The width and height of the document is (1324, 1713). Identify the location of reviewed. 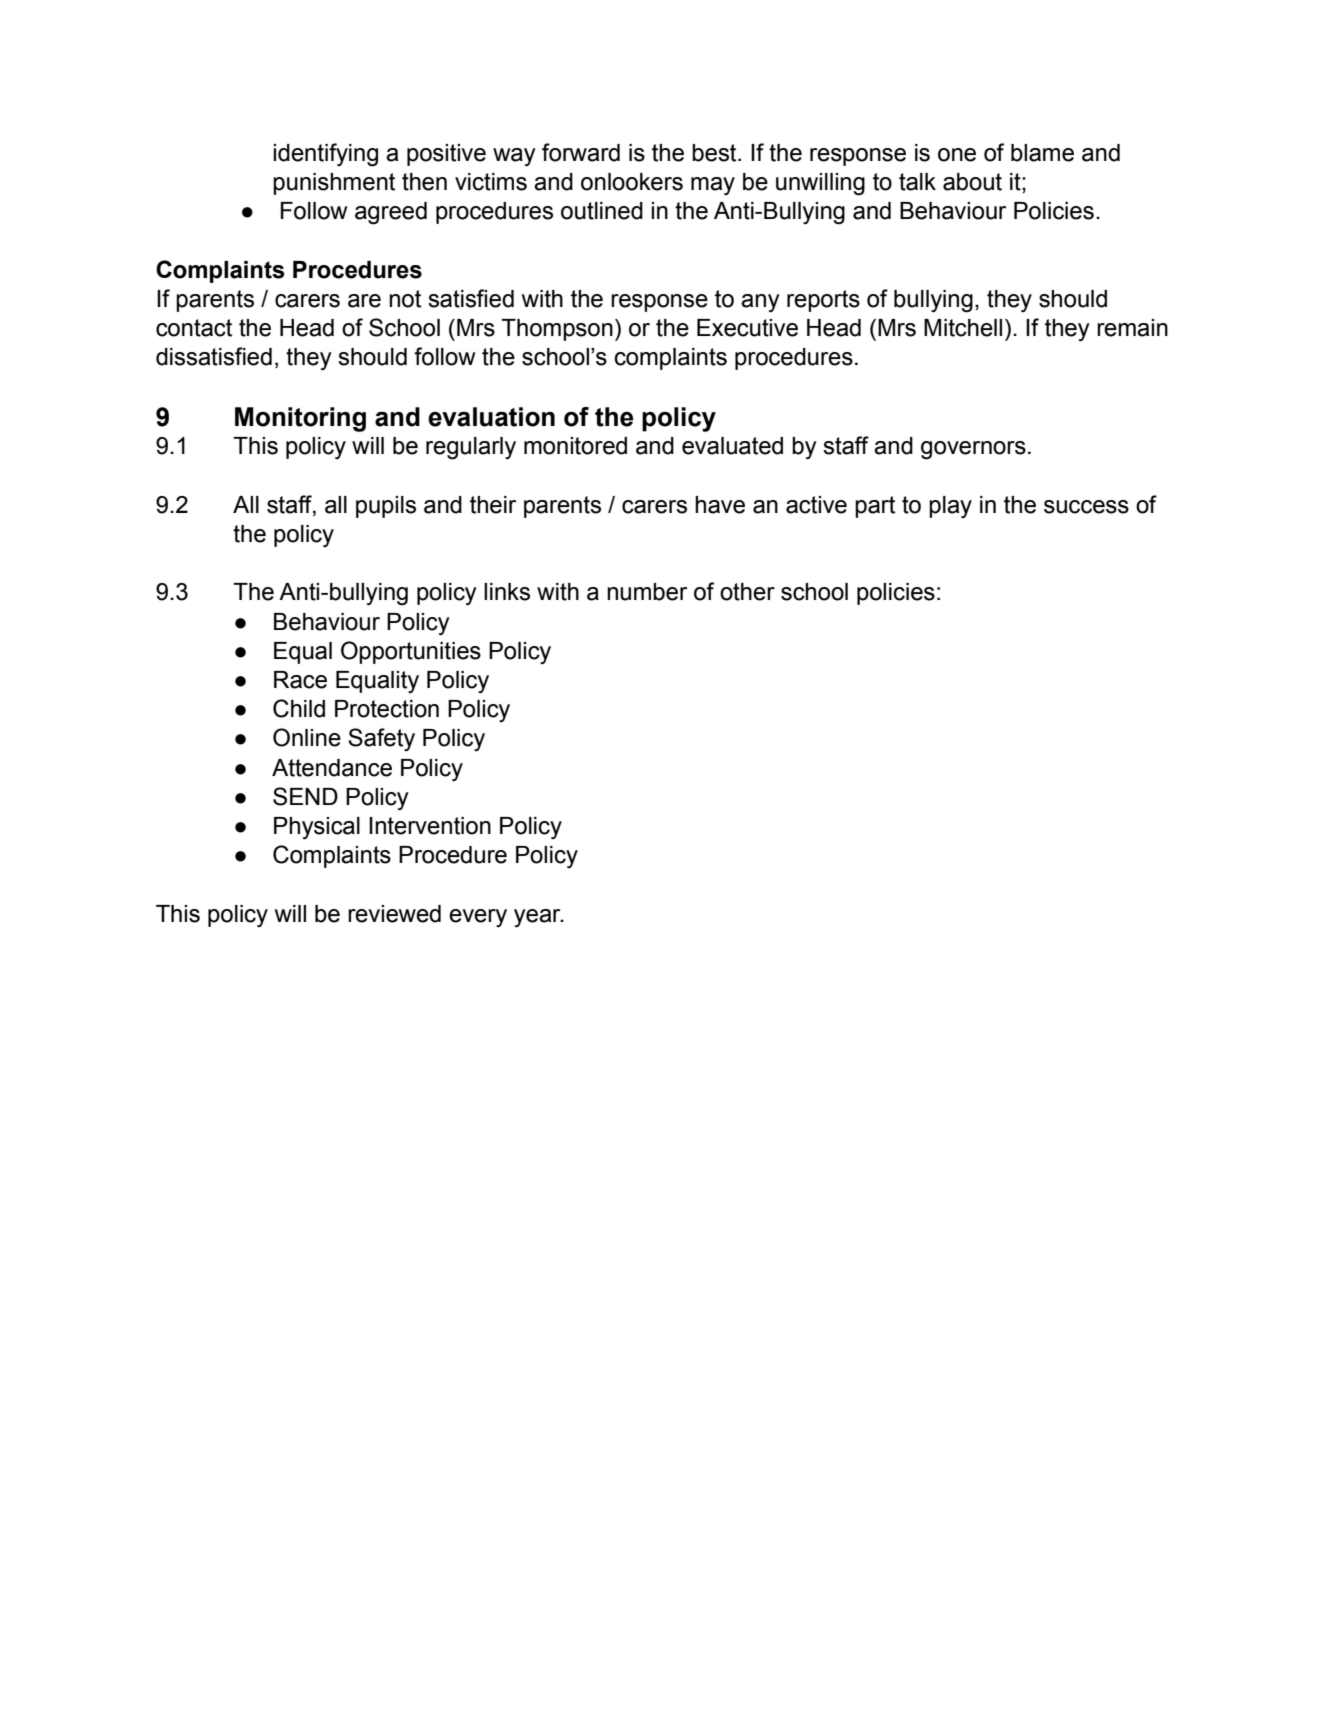
(394, 914).
